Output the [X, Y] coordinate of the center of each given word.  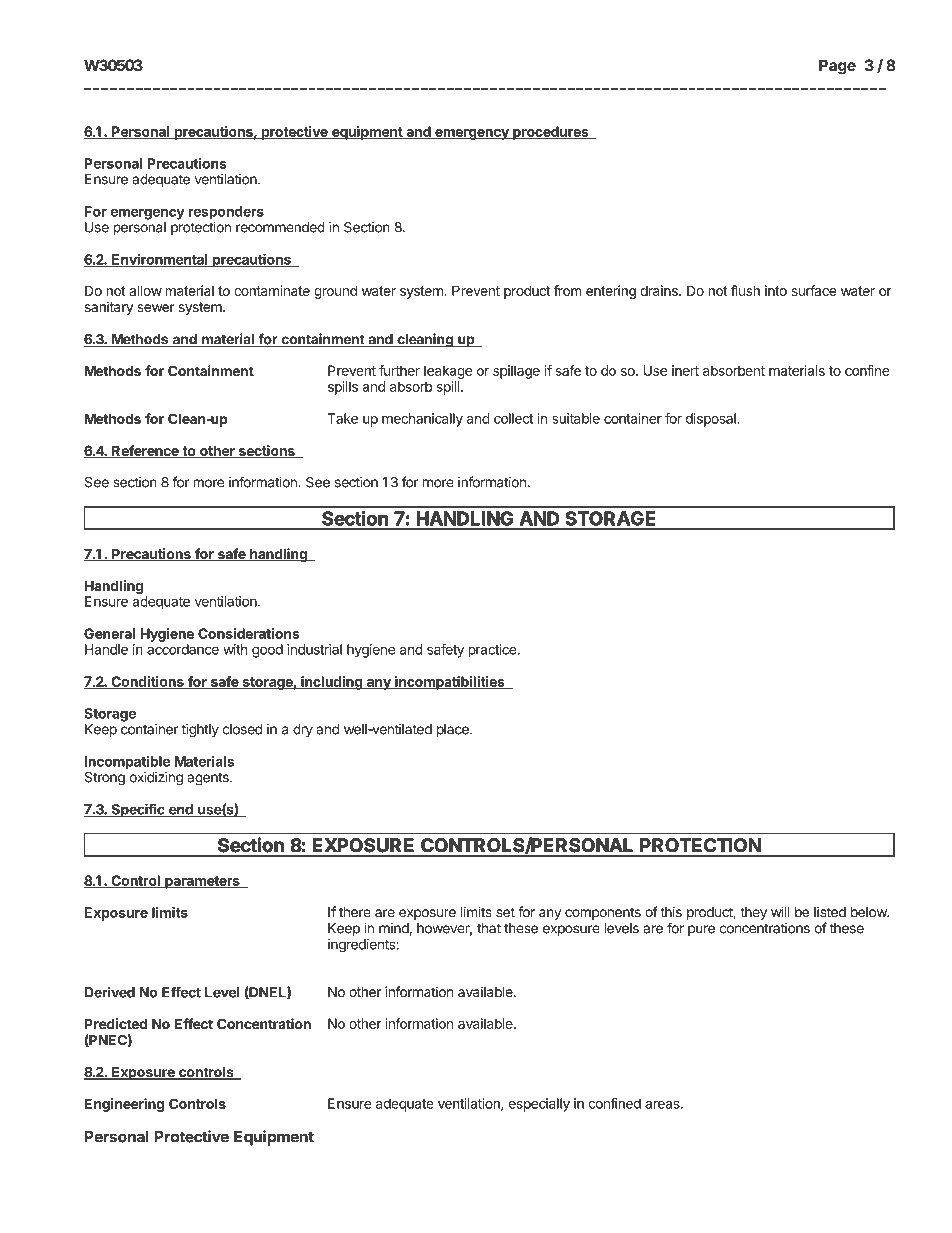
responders [226, 213]
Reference [145, 451]
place [454, 730]
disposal [712, 420]
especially [539, 1105]
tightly [200, 731]
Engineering [124, 1105]
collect [514, 418]
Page [837, 67]
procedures [551, 133]
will [780, 911]
